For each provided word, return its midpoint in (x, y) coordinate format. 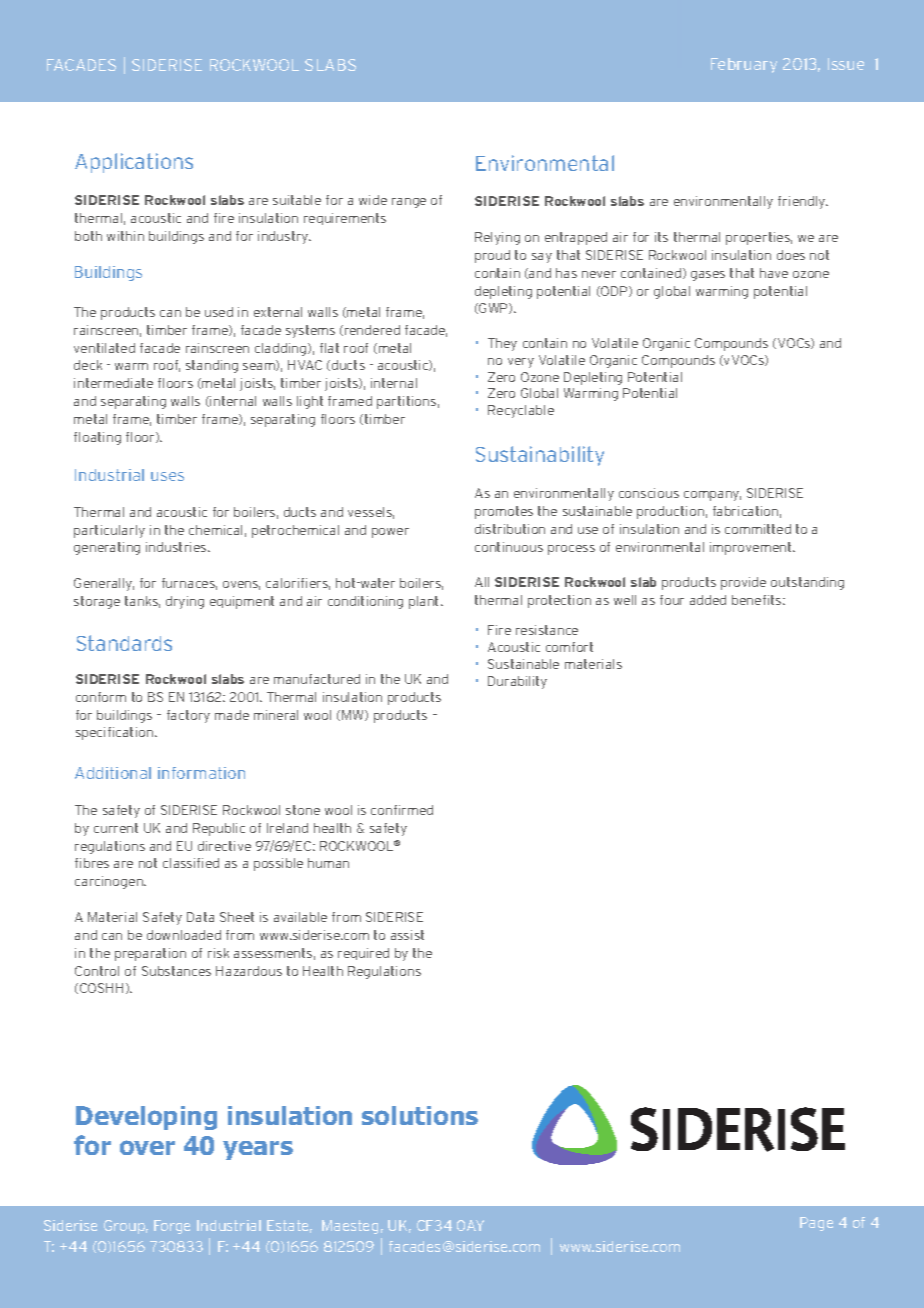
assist (407, 935)
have (774, 273)
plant (425, 602)
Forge (172, 1227)
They (502, 344)
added (708, 600)
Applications (134, 163)
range (409, 203)
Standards (124, 643)
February (744, 65)
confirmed (402, 810)
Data (200, 917)
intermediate (113, 383)
